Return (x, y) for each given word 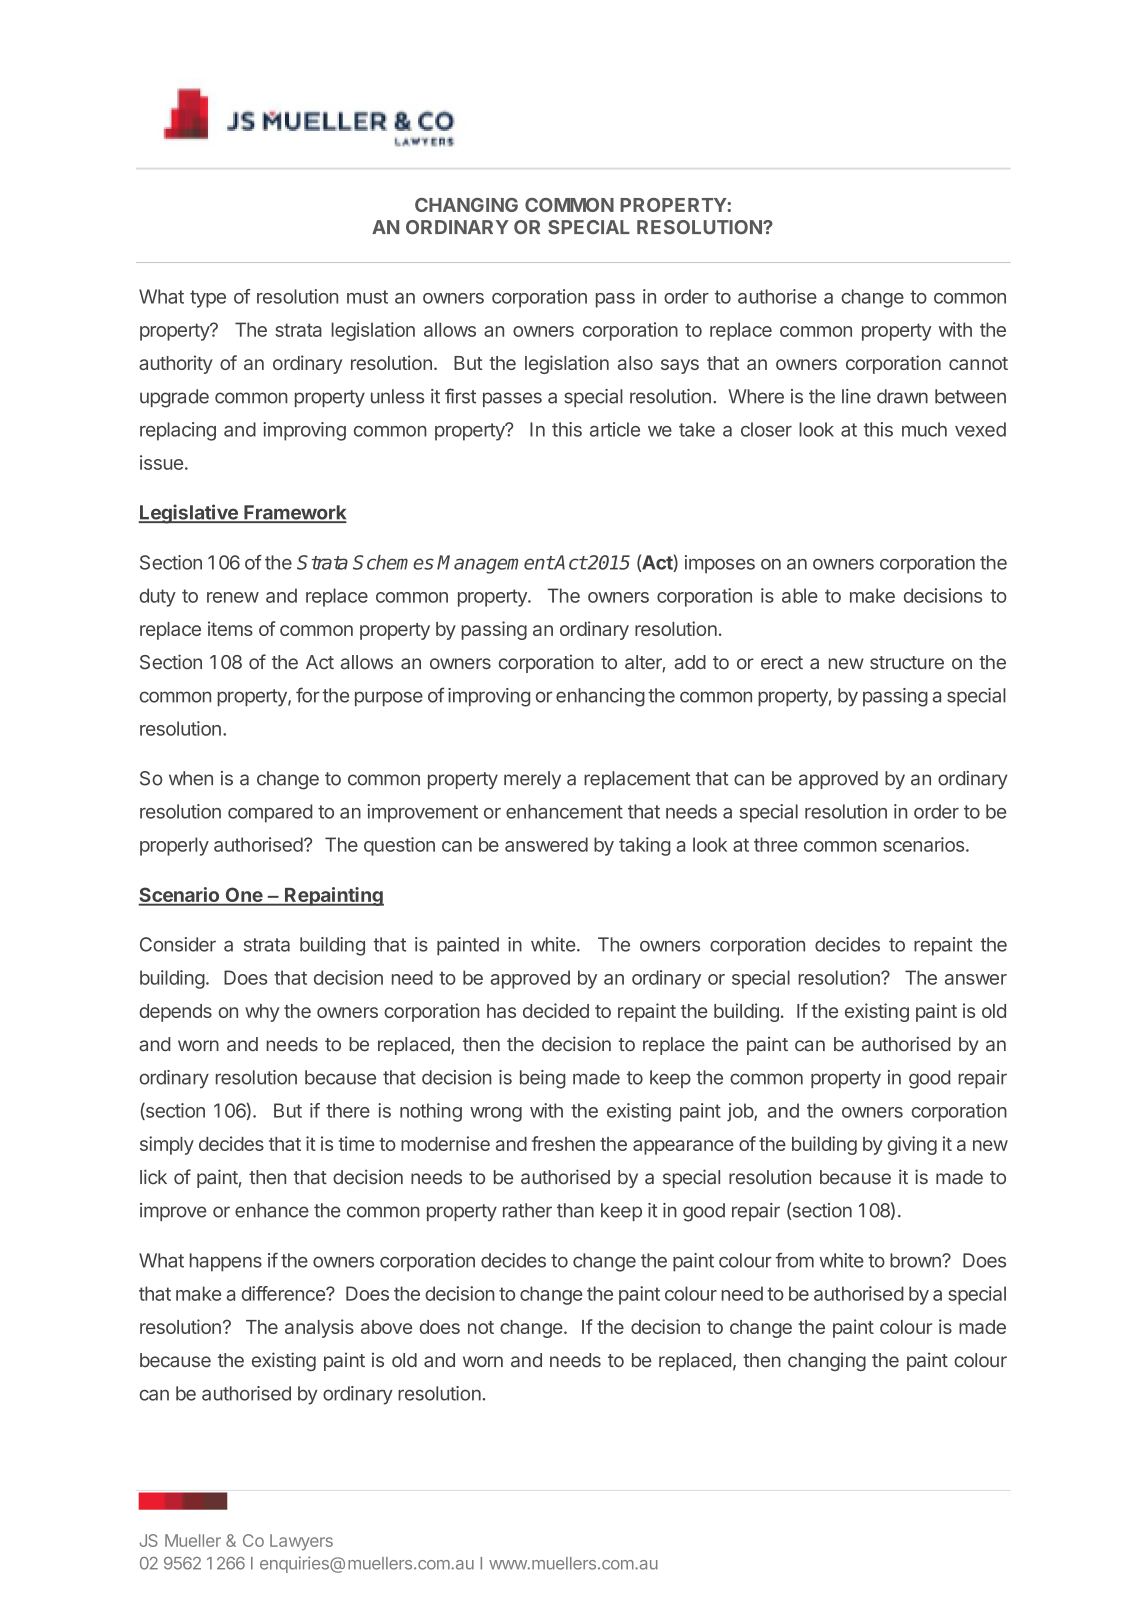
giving (912, 1145)
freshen (563, 1143)
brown (916, 1260)
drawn (902, 396)
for (308, 695)
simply (167, 1145)
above (386, 1327)
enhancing (600, 697)
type (208, 299)
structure (907, 663)
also (635, 363)
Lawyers (301, 1542)
